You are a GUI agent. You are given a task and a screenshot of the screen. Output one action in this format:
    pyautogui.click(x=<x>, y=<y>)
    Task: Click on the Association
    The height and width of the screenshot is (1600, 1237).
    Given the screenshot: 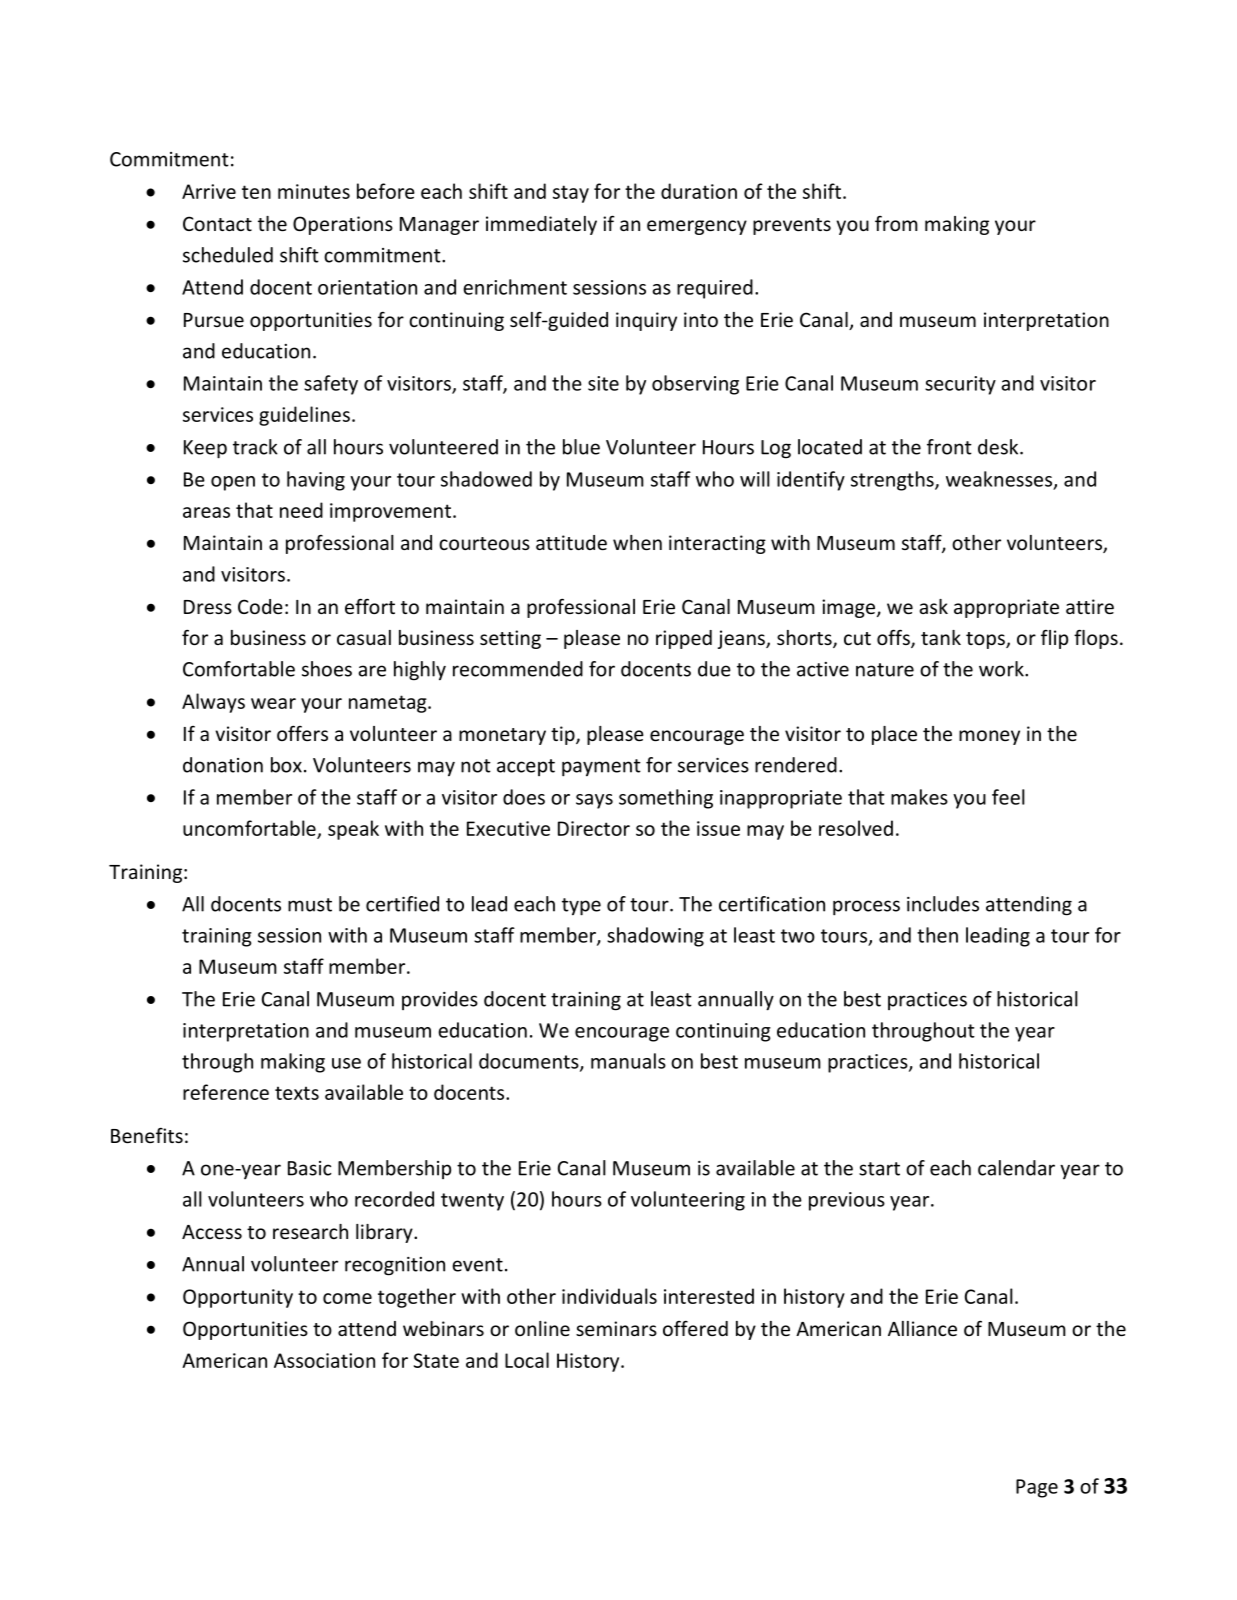 What is the action you would take?
    pyautogui.click(x=324, y=1360)
